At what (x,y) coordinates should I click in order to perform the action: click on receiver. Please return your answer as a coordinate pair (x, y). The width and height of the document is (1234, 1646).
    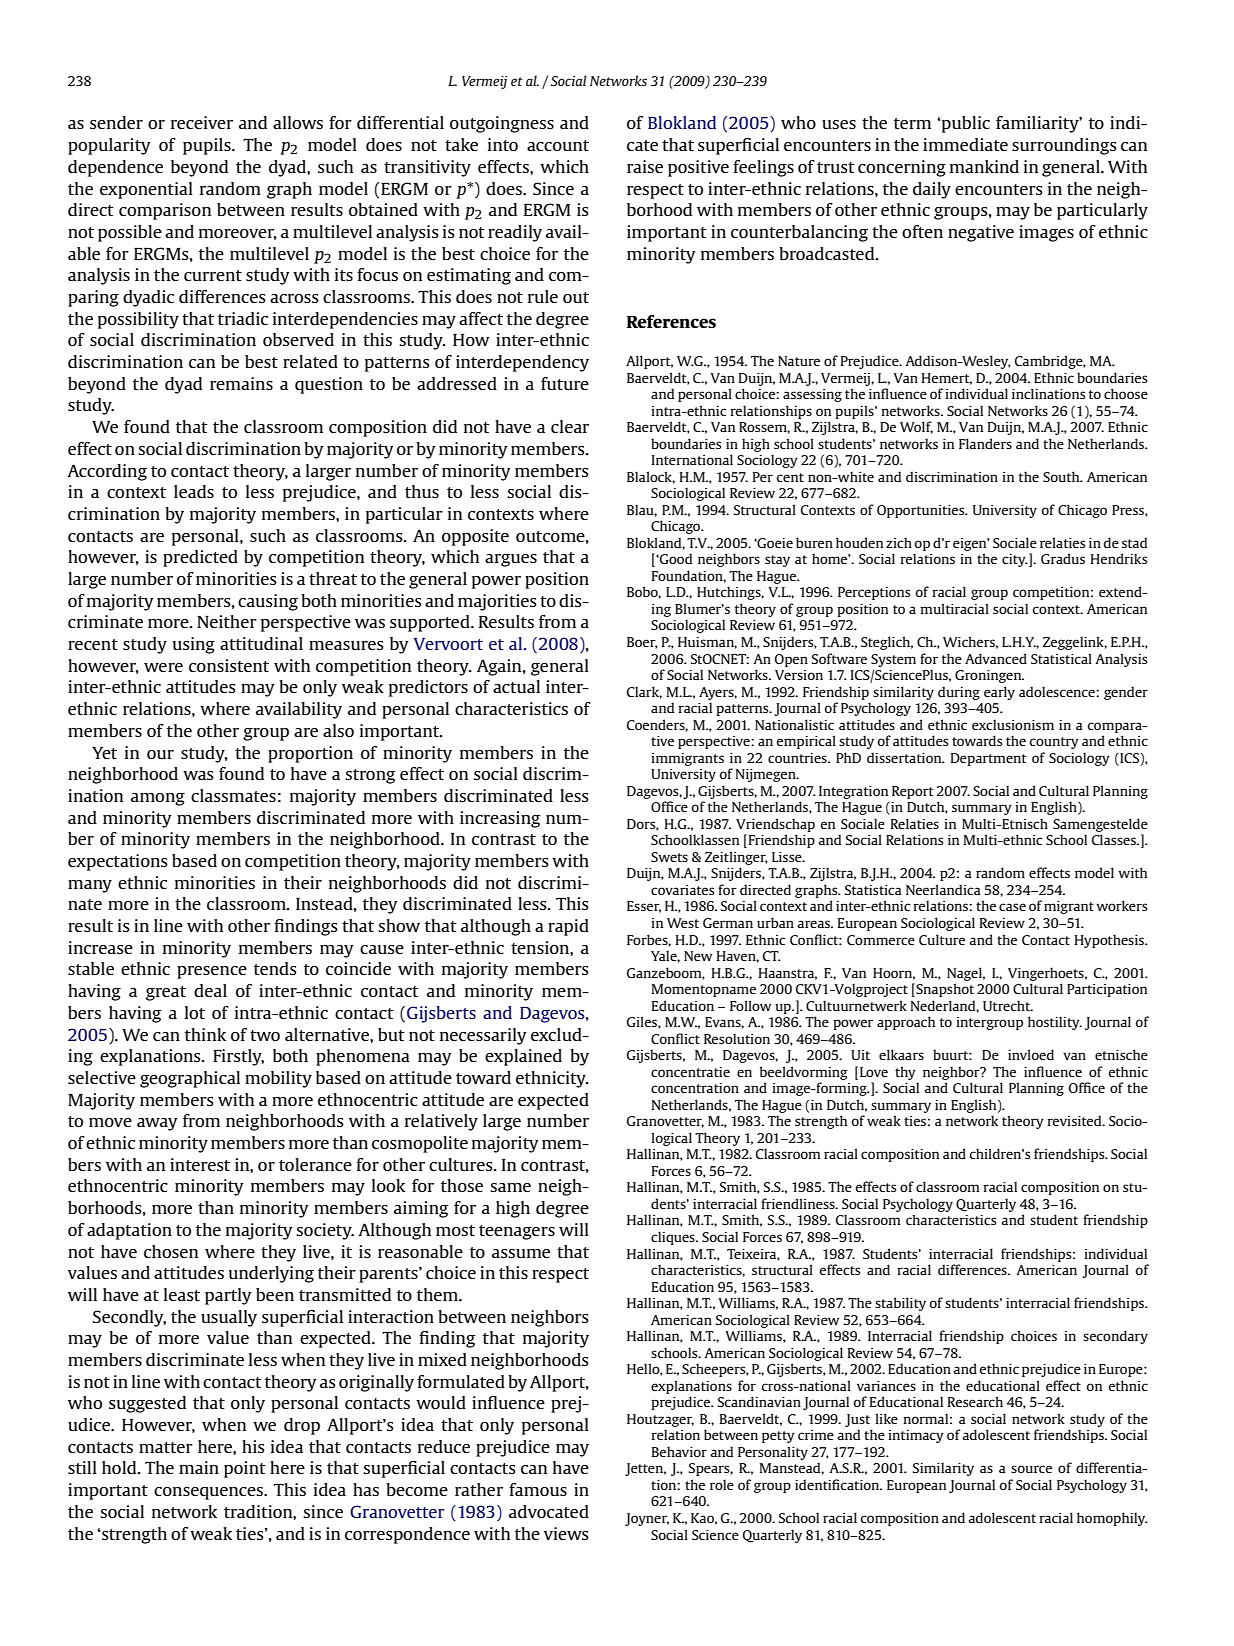
    Looking at the image, I should click on (202, 122).
